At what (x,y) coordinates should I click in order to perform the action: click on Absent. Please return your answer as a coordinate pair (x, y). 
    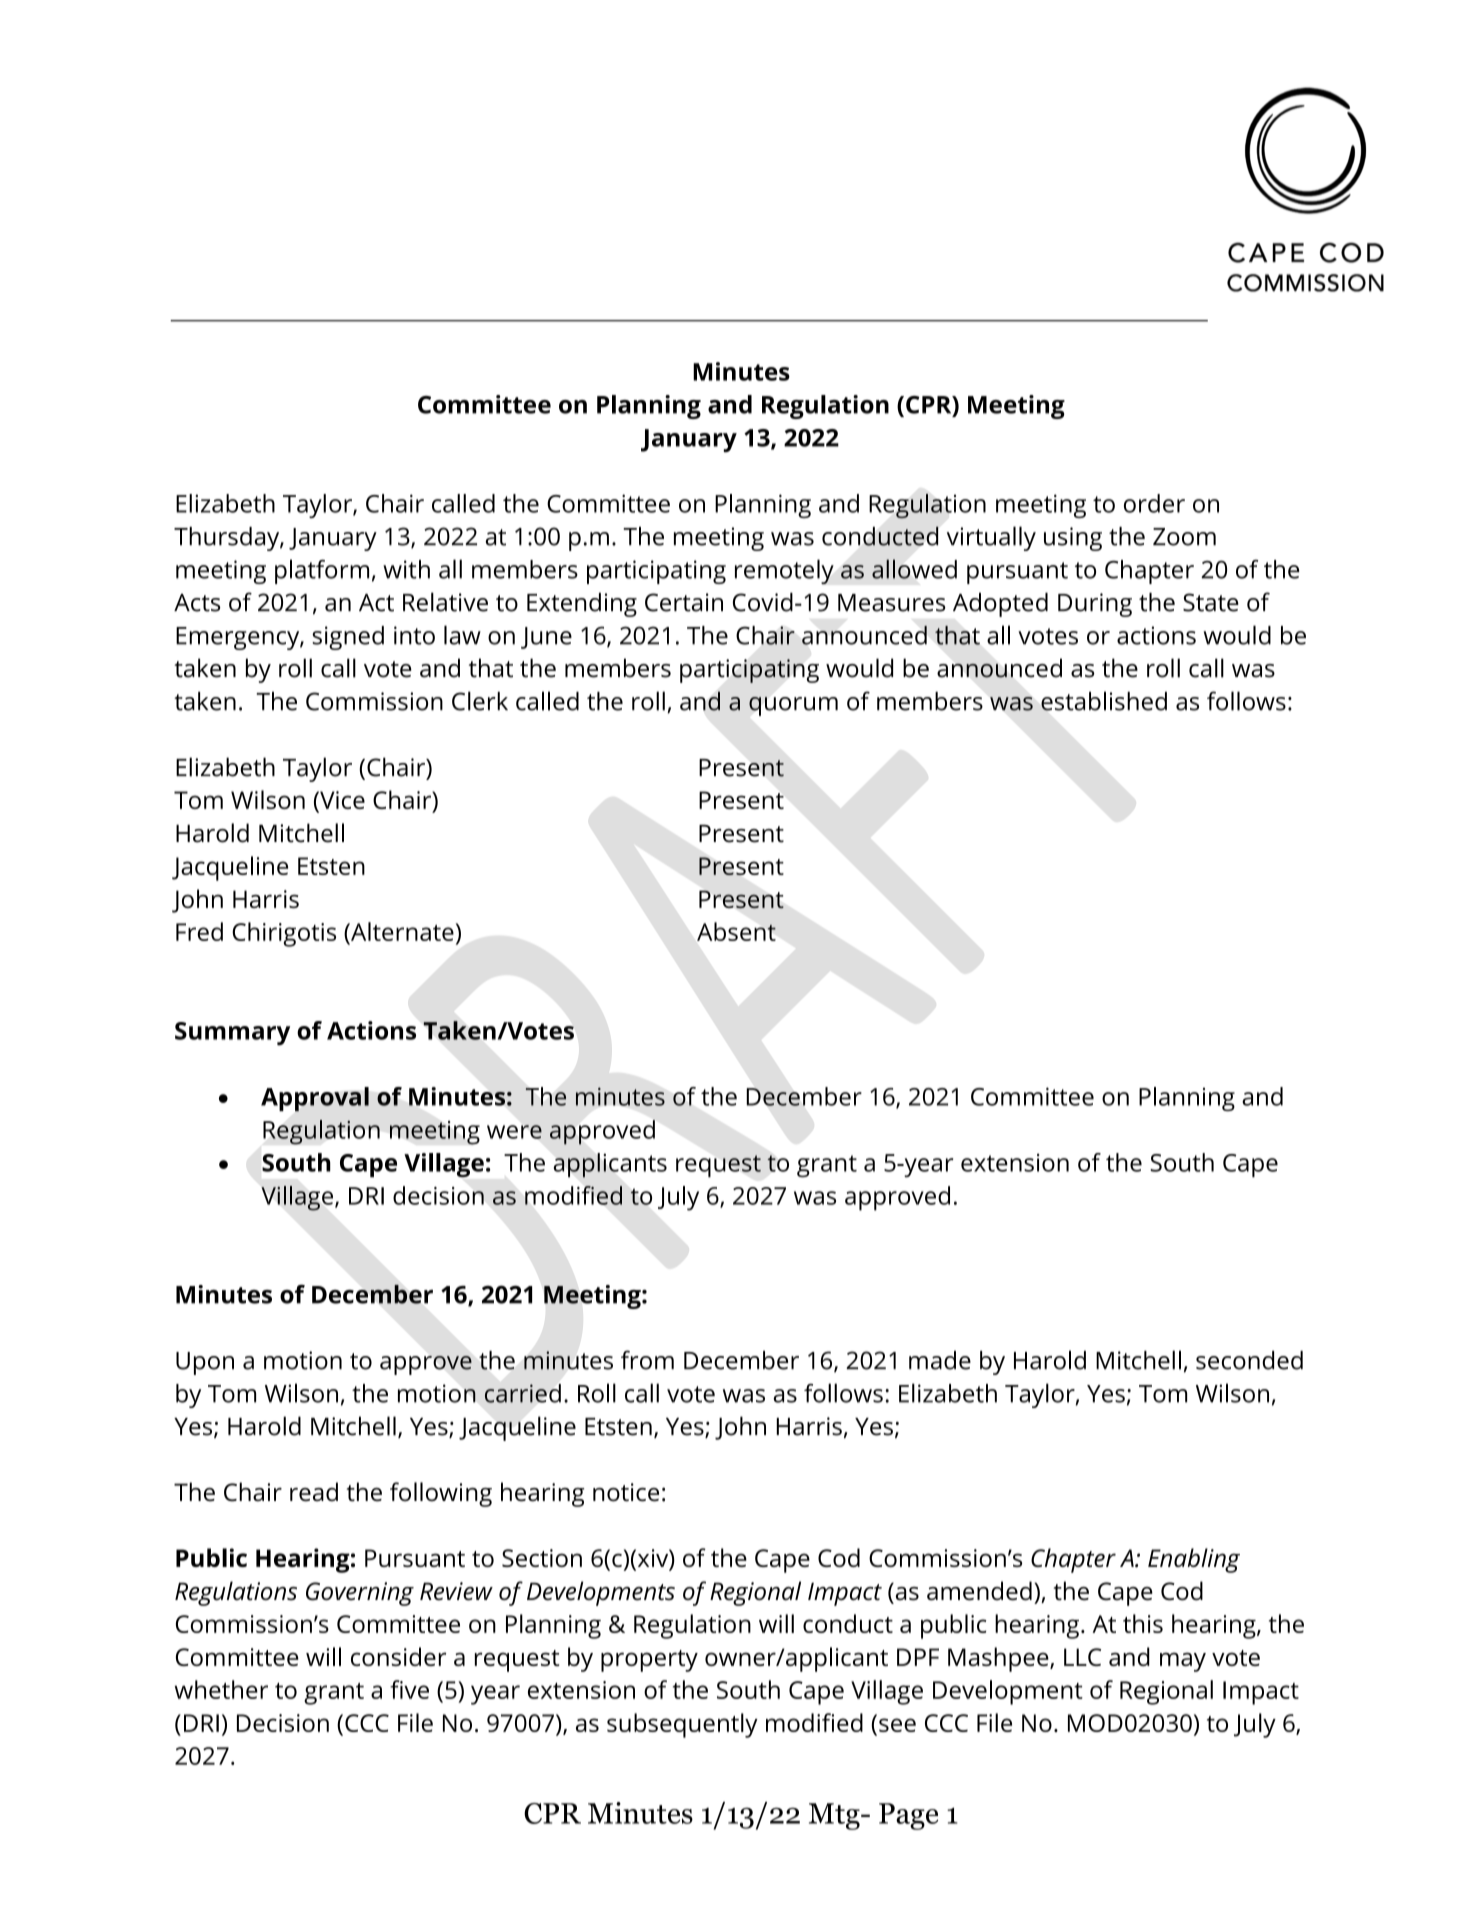
    Looking at the image, I should click on (736, 931).
